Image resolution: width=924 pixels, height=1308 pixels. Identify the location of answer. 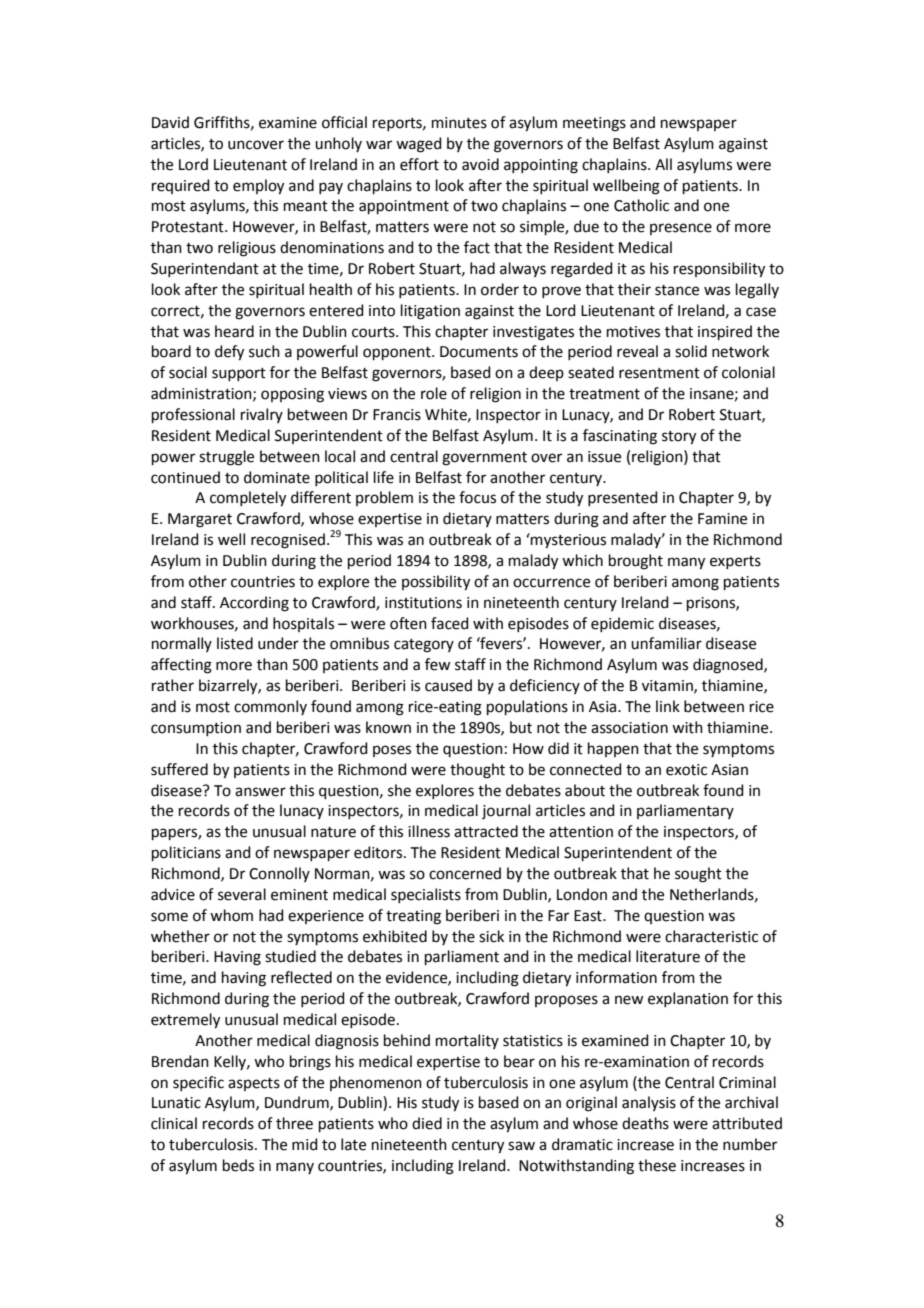
(260, 792).
